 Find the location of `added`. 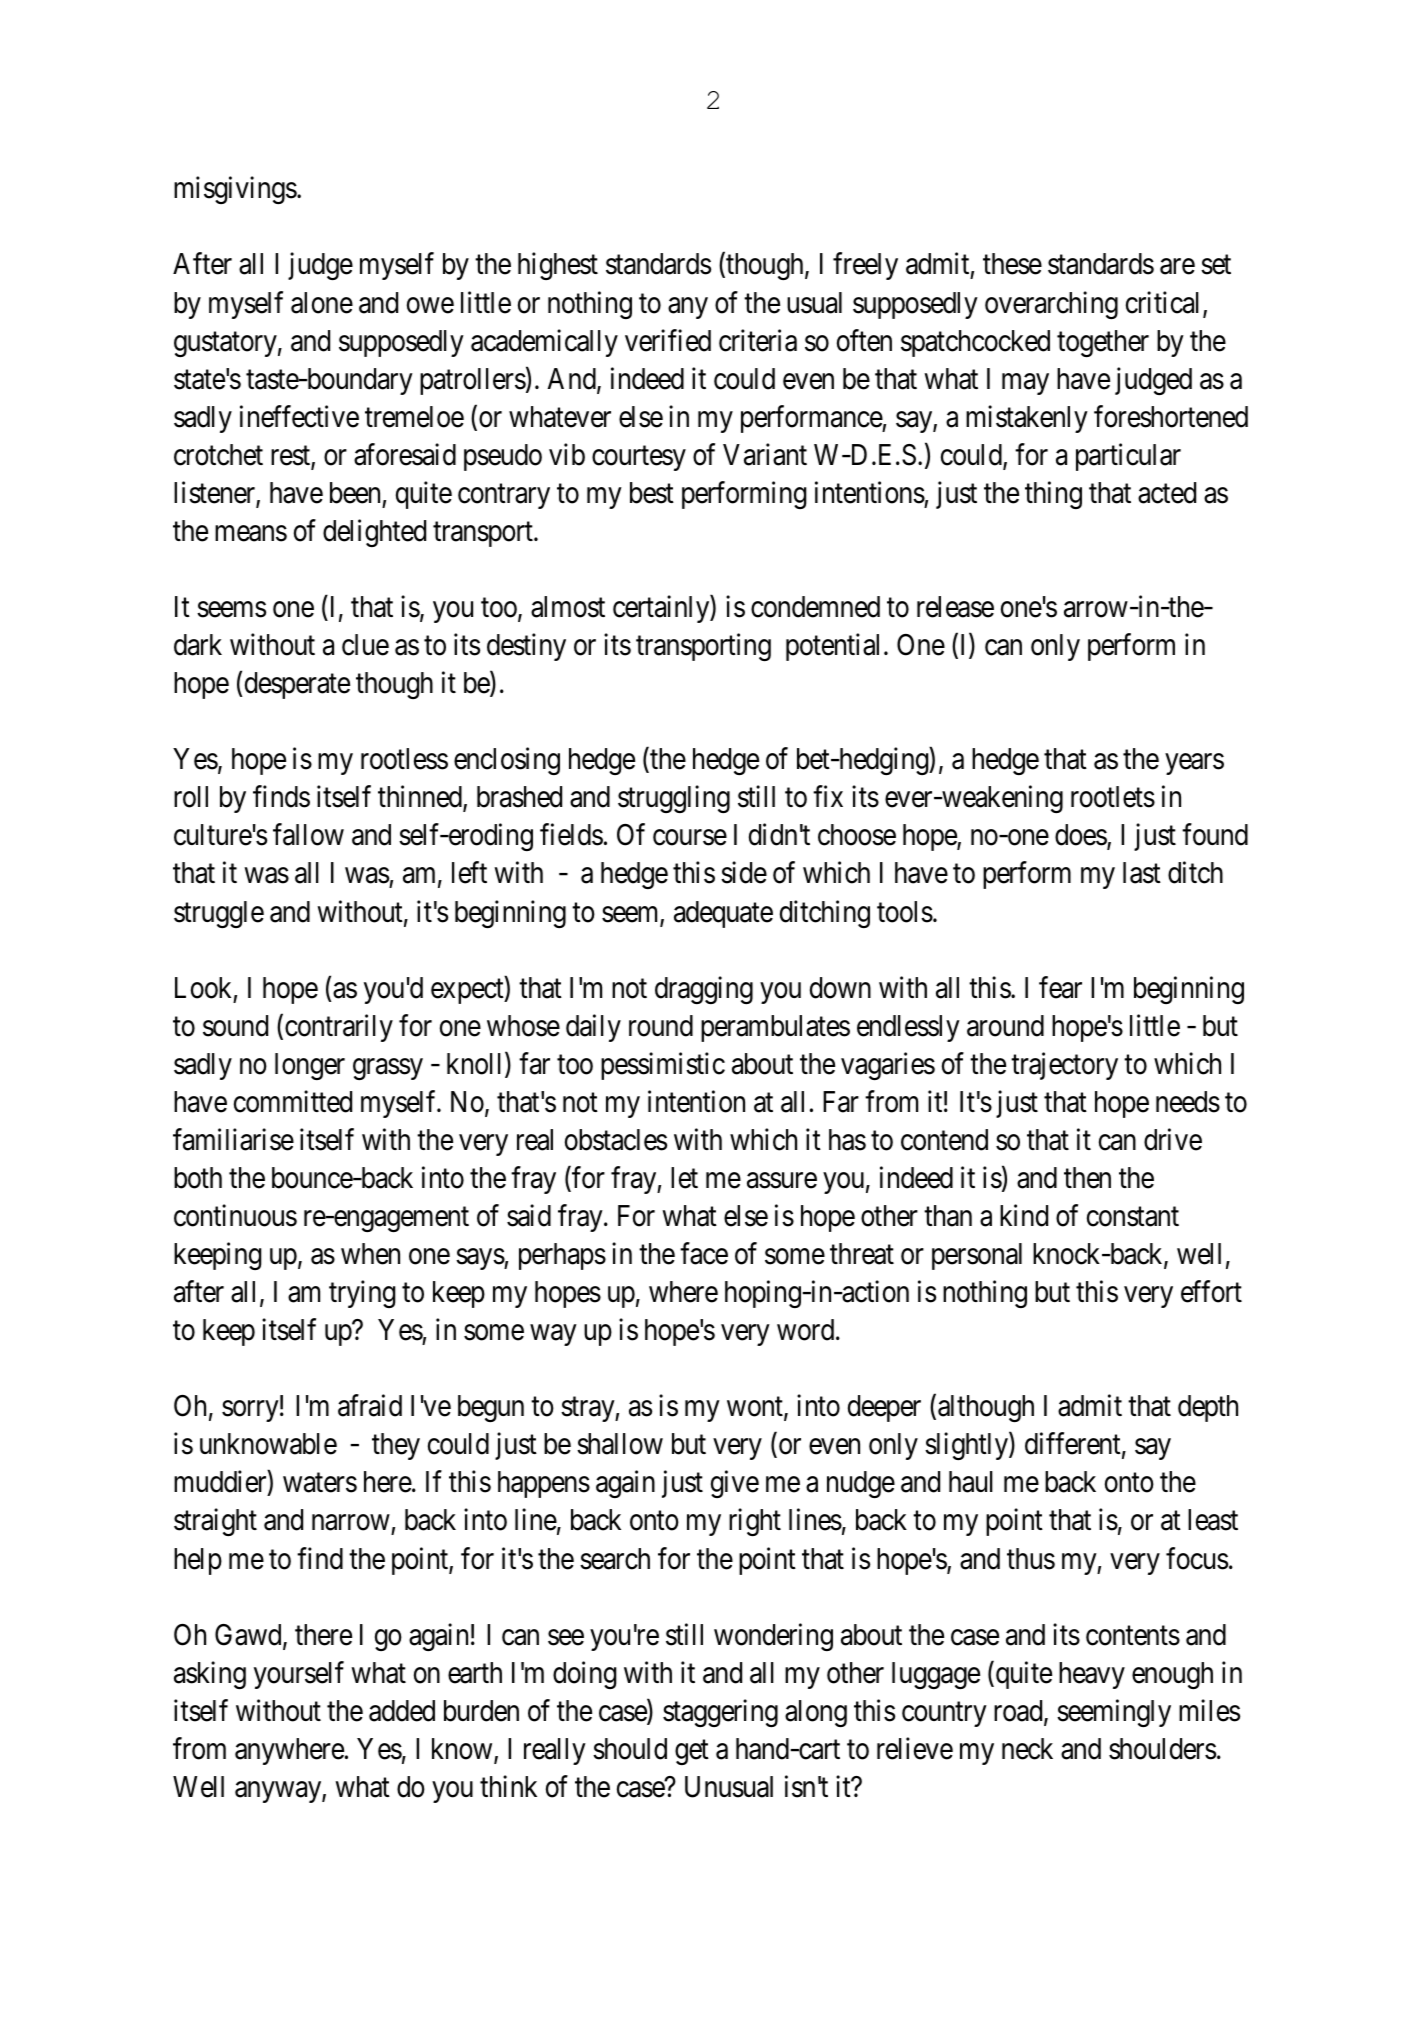

added is located at coordinates (402, 1711).
